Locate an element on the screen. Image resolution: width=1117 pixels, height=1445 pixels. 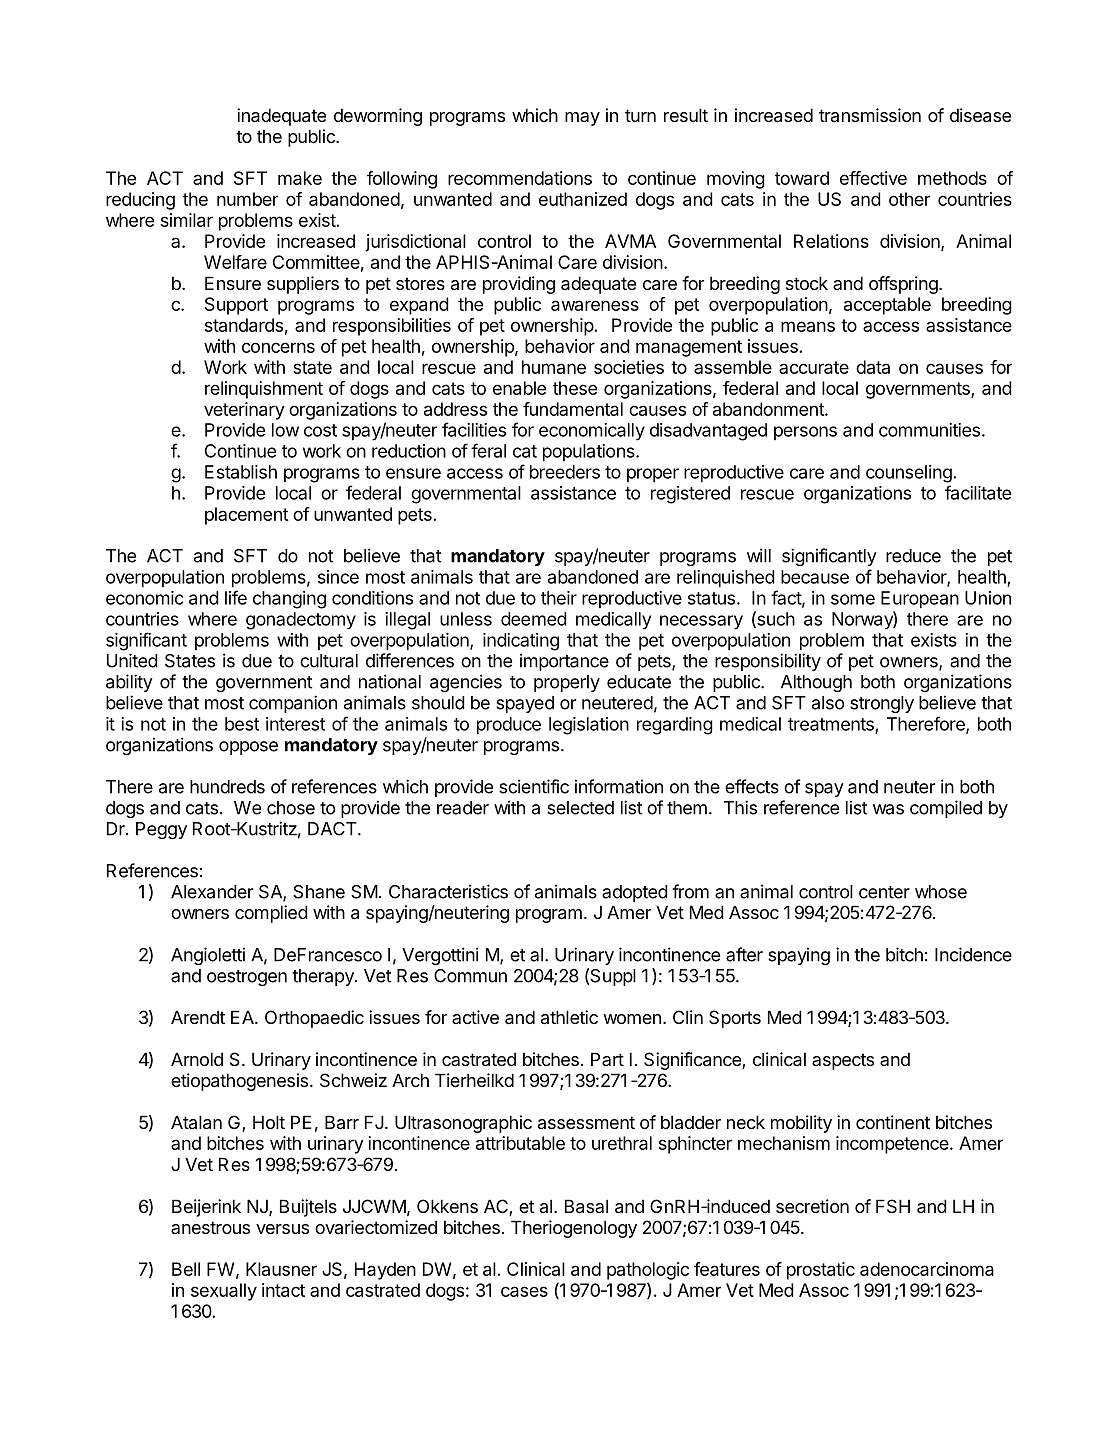
breeders is located at coordinates (565, 472).
